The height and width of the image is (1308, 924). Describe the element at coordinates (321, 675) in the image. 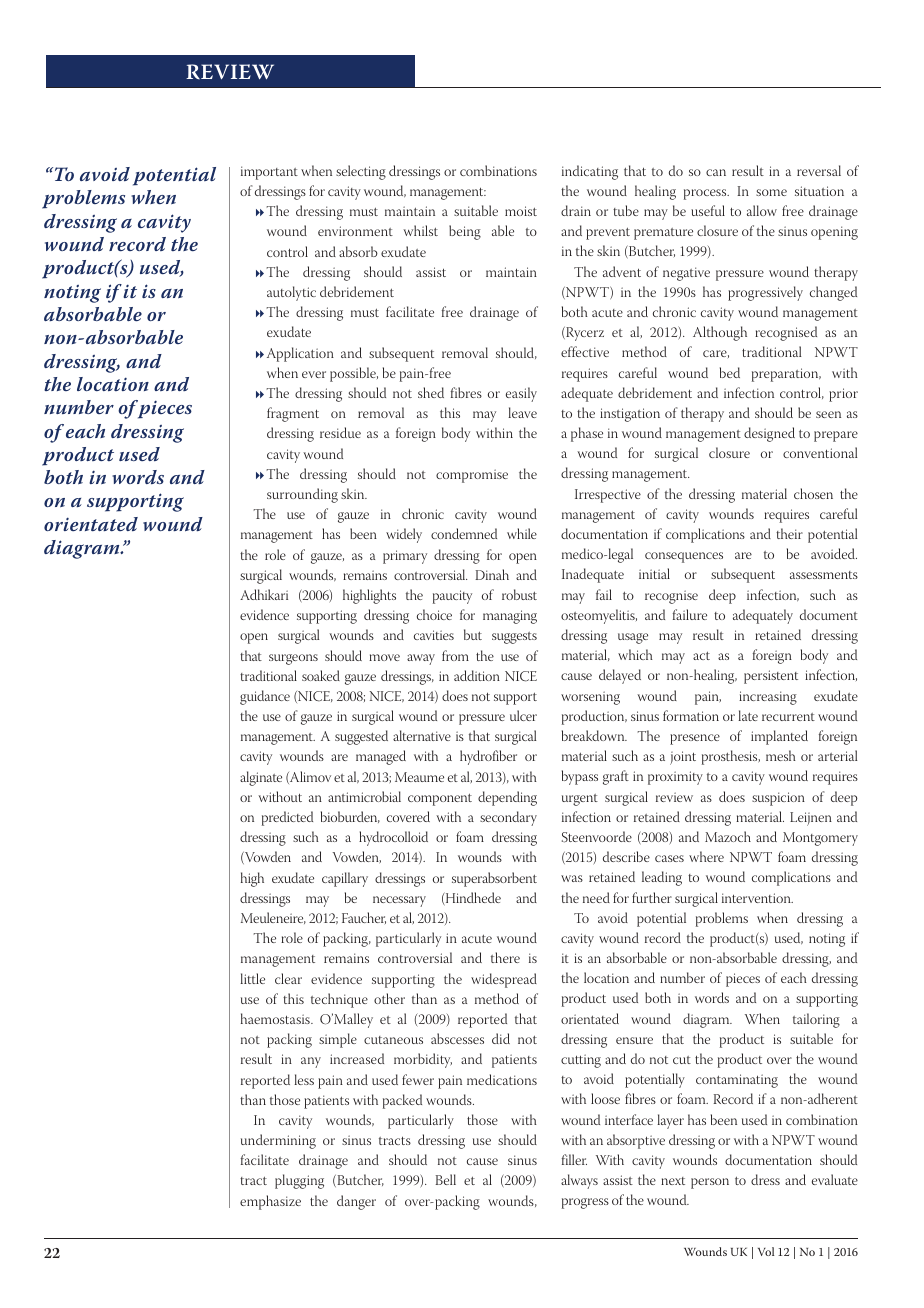

I see `soaked` at that location.
